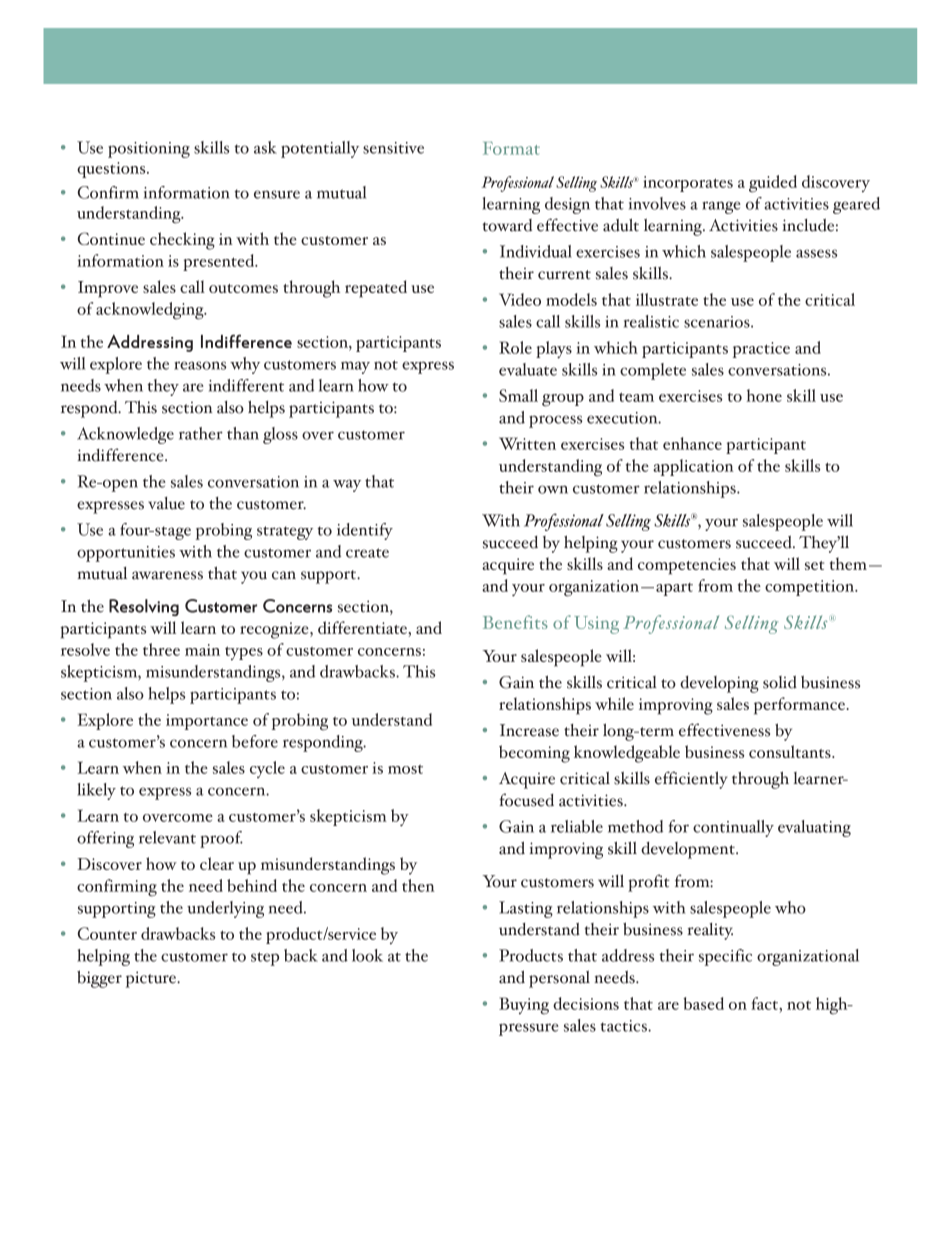 This page has width=952, height=1233. What do you see at coordinates (96, 791) in the page?
I see `likely` at bounding box center [96, 791].
